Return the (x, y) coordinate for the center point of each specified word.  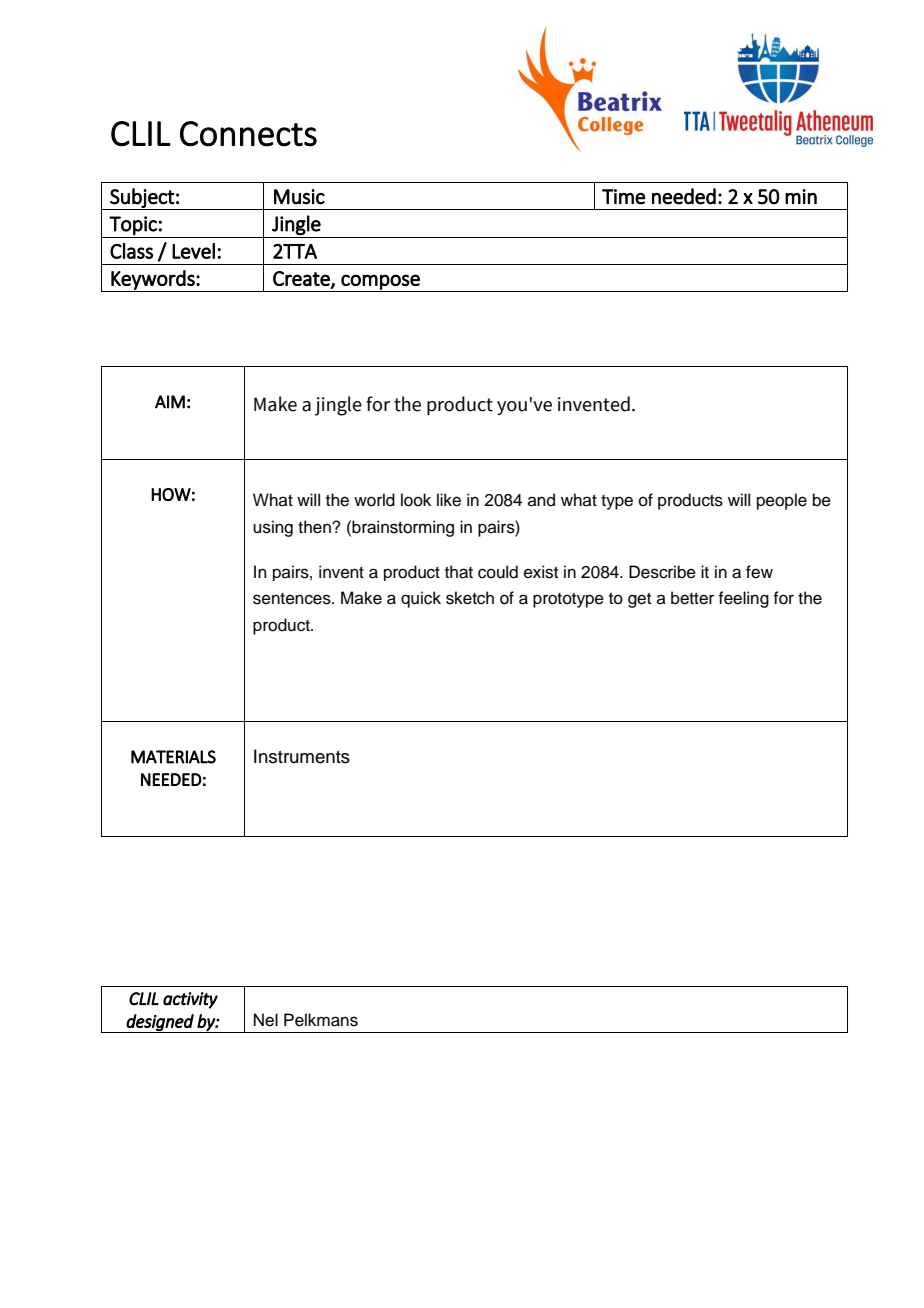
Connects (248, 134)
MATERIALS (173, 757)
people (782, 501)
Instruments (302, 756)
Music (299, 197)
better (692, 598)
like (449, 500)
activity (190, 1000)
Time (623, 197)
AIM (170, 402)
